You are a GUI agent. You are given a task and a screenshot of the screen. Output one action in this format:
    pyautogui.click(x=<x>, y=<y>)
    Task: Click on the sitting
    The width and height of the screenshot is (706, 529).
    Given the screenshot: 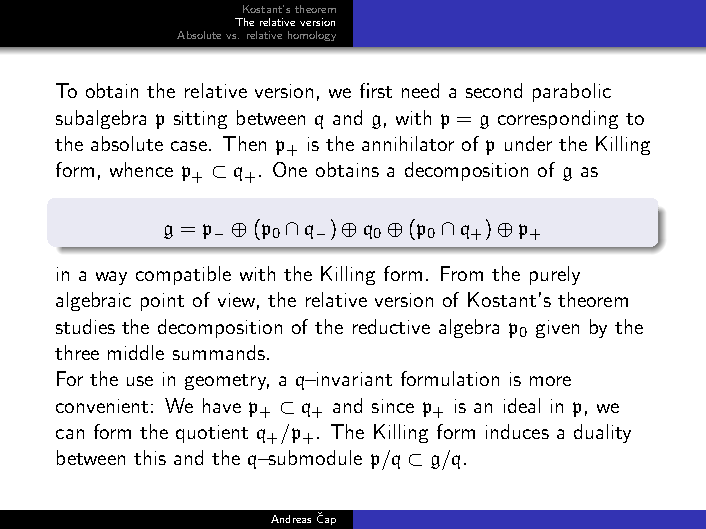 What is the action you would take?
    pyautogui.click(x=200, y=120)
